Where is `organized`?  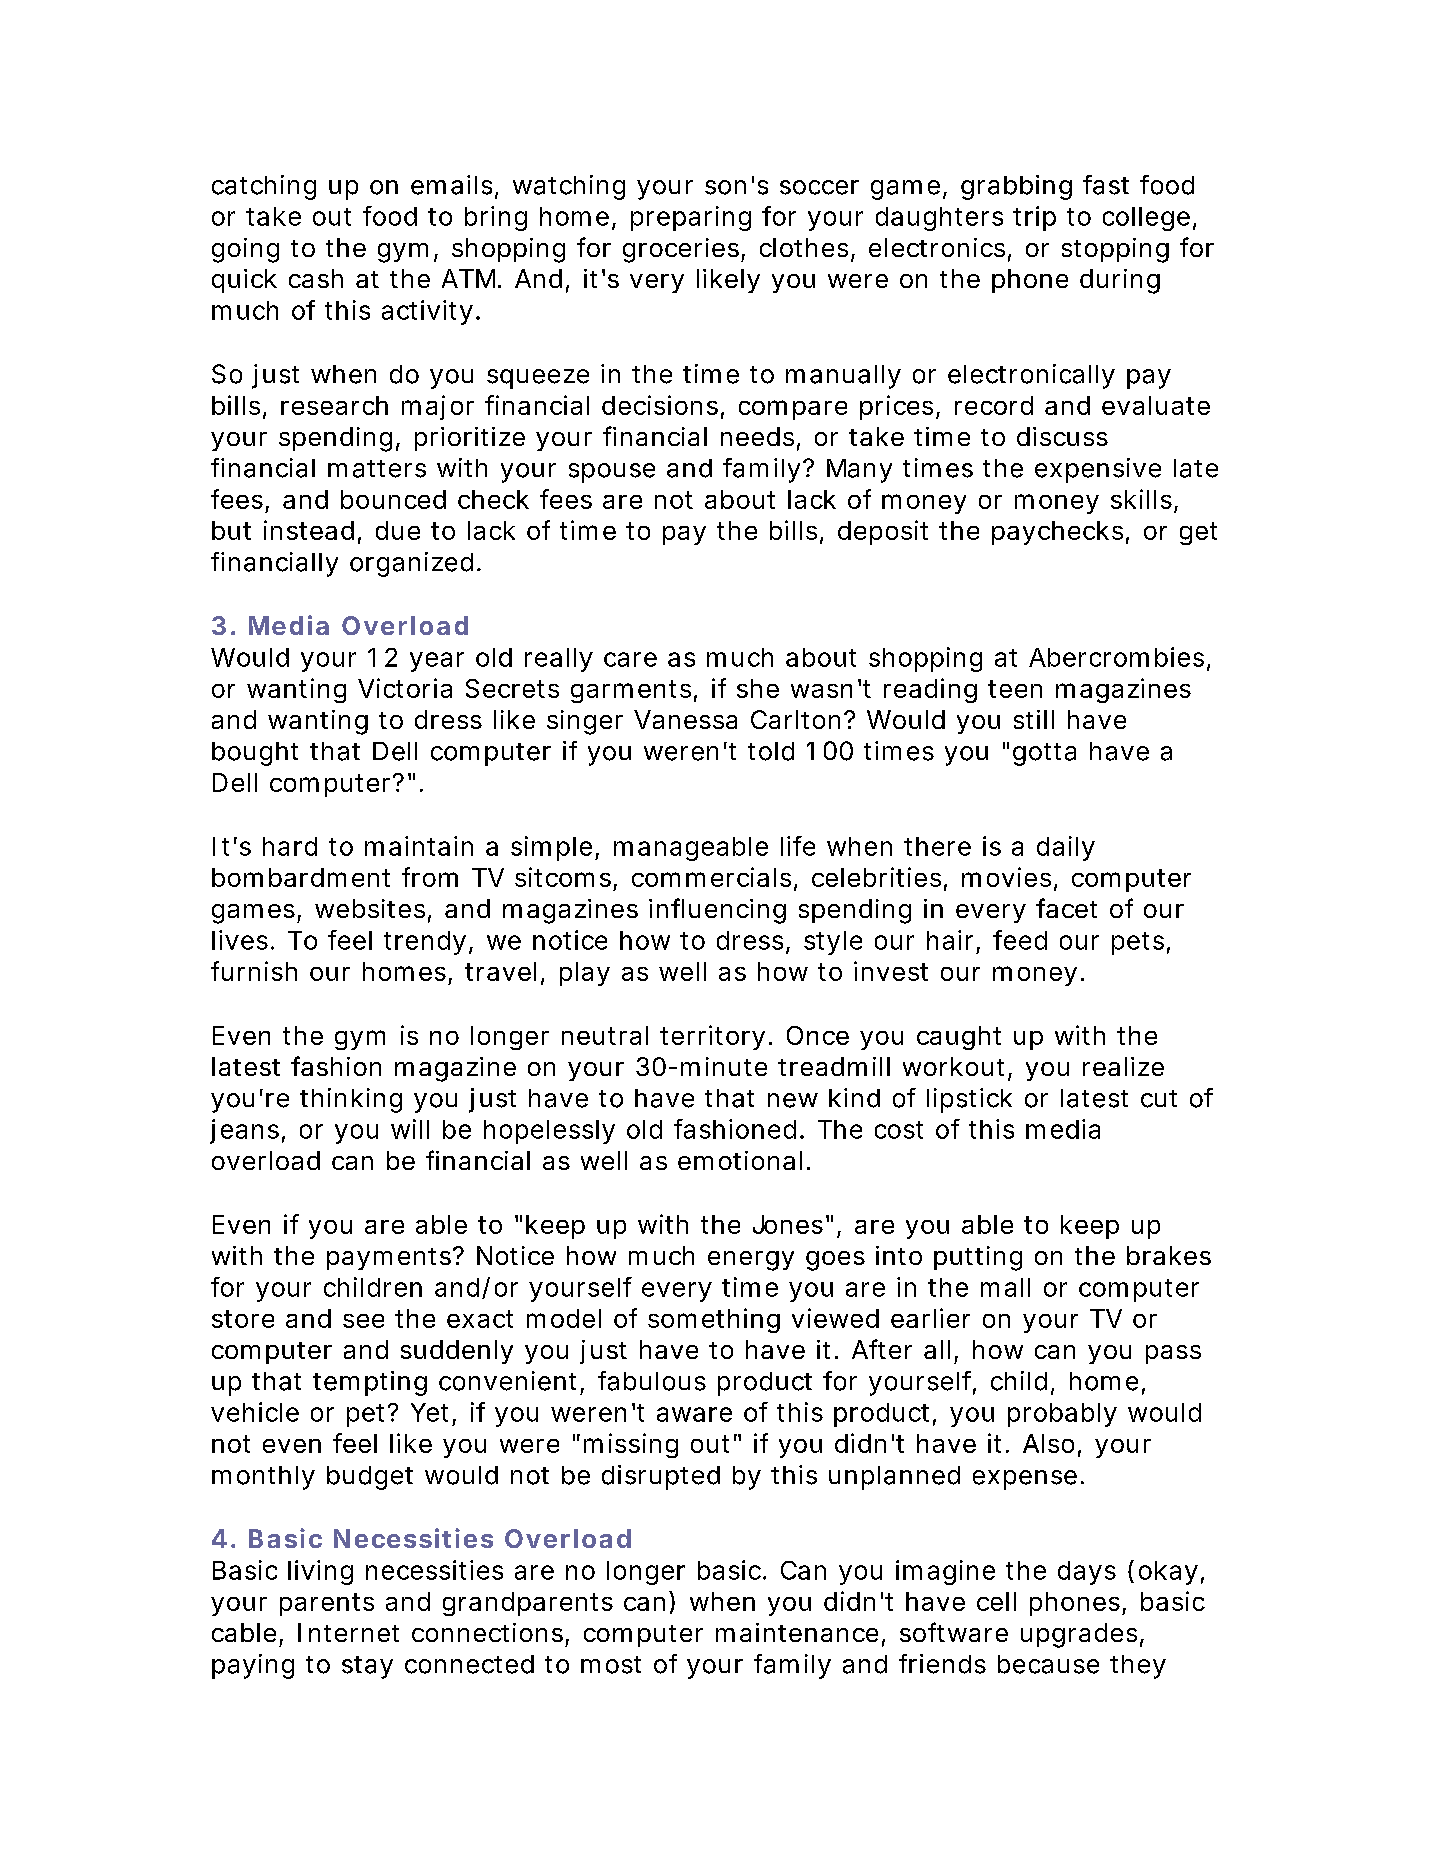
organized is located at coordinates (414, 564).
